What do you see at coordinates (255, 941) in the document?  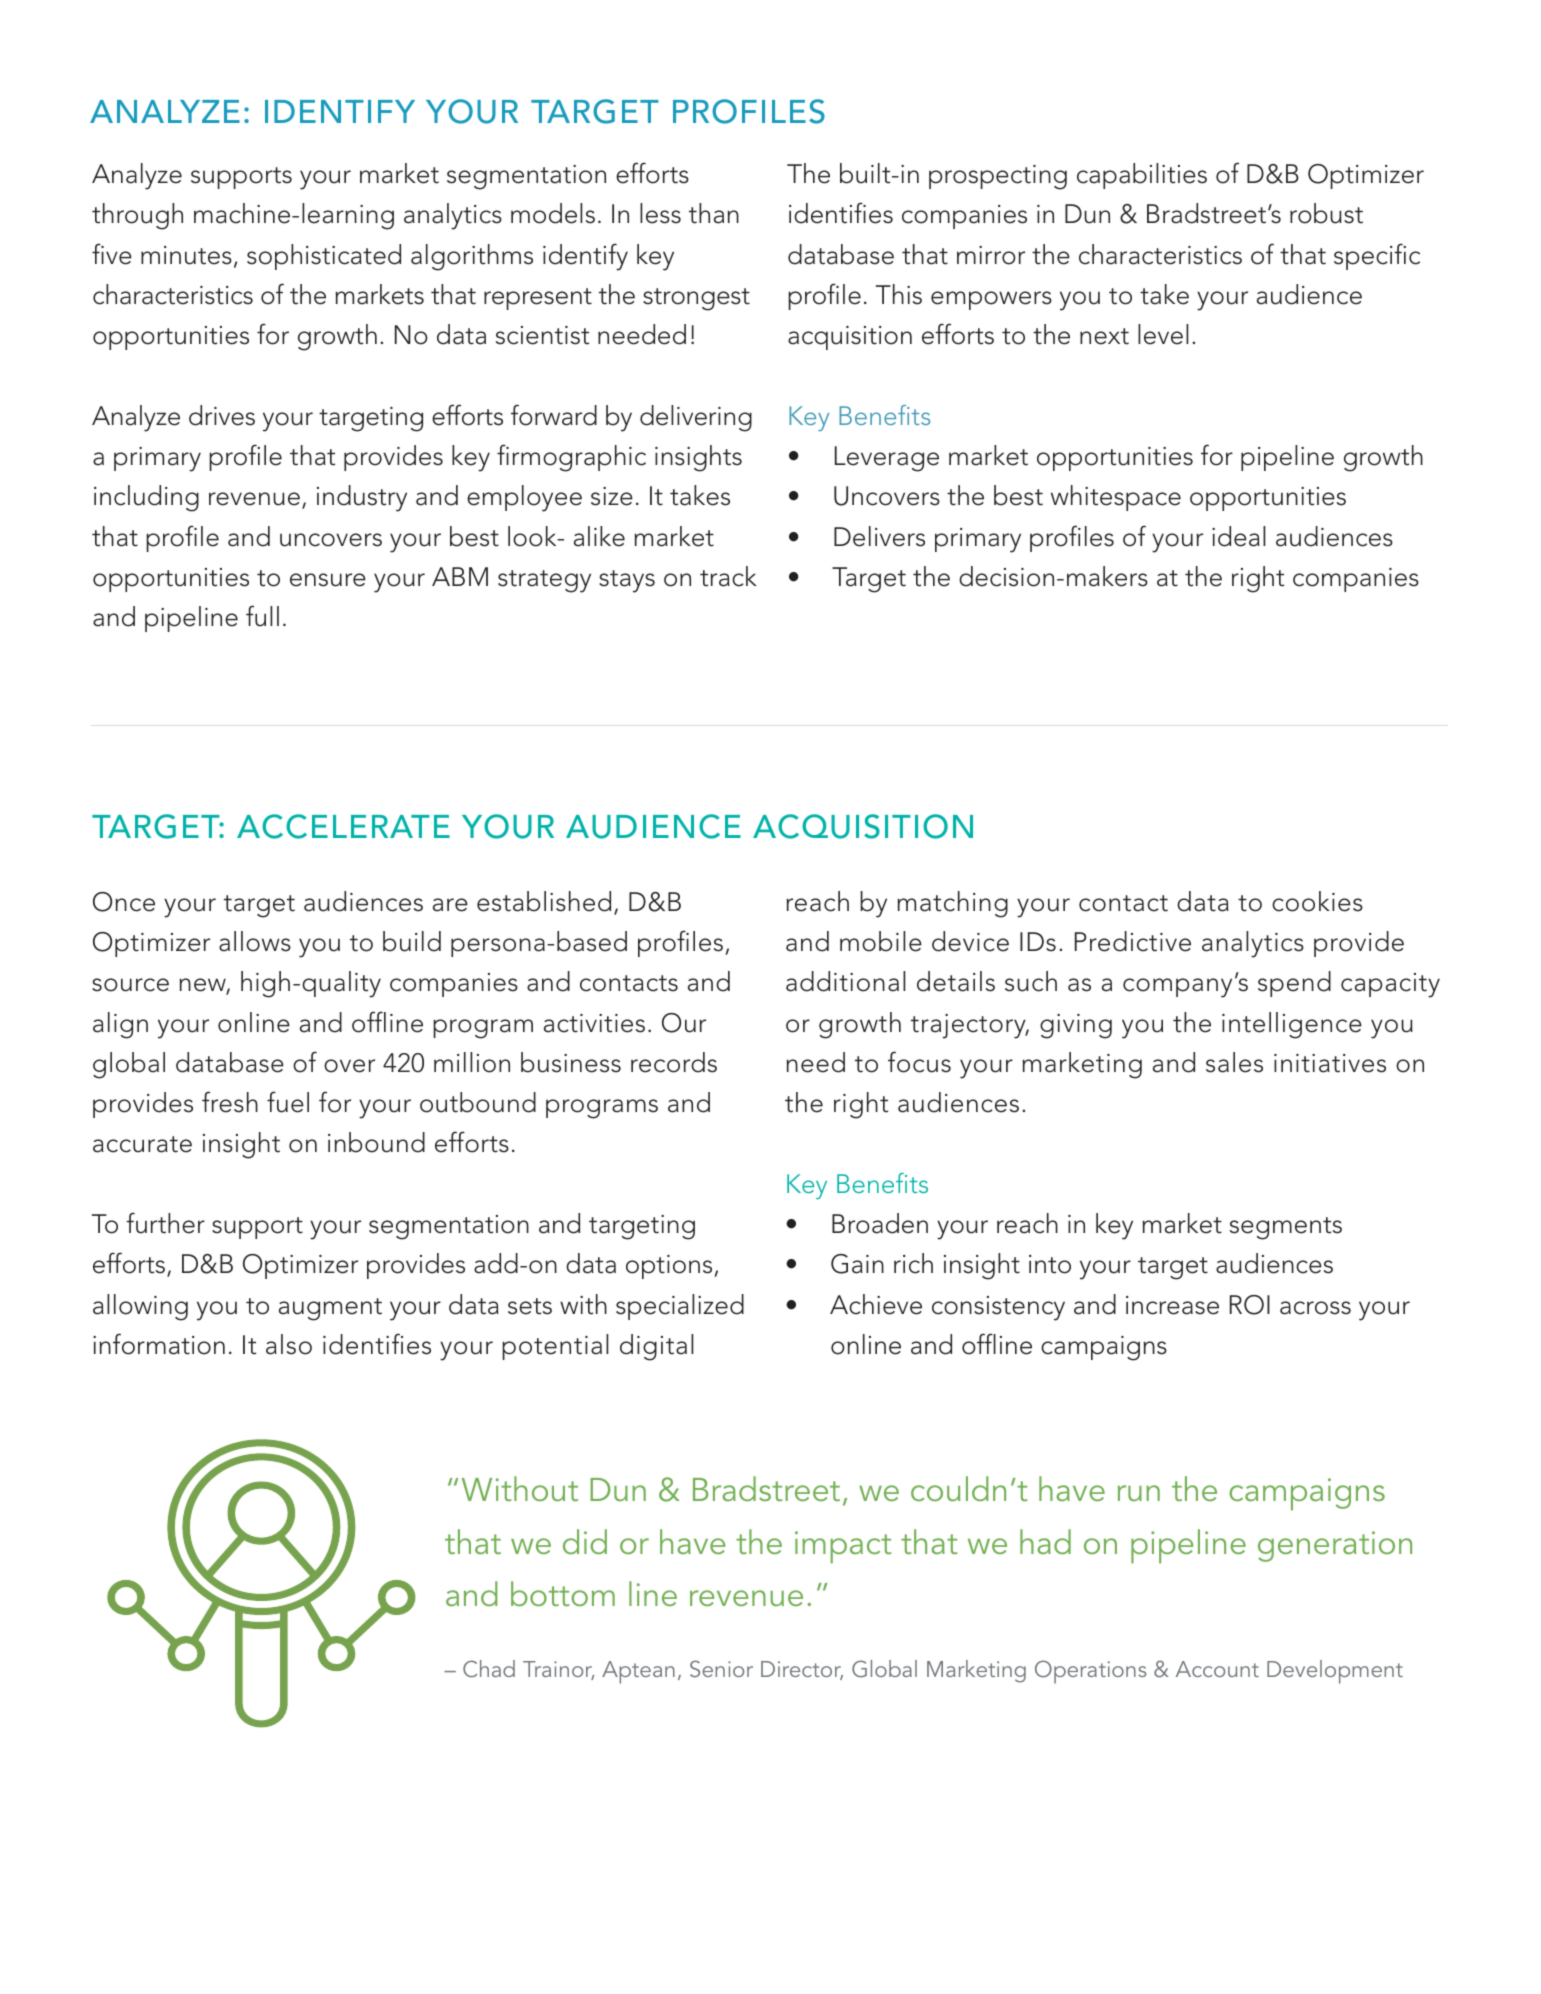 I see `allows` at bounding box center [255, 941].
